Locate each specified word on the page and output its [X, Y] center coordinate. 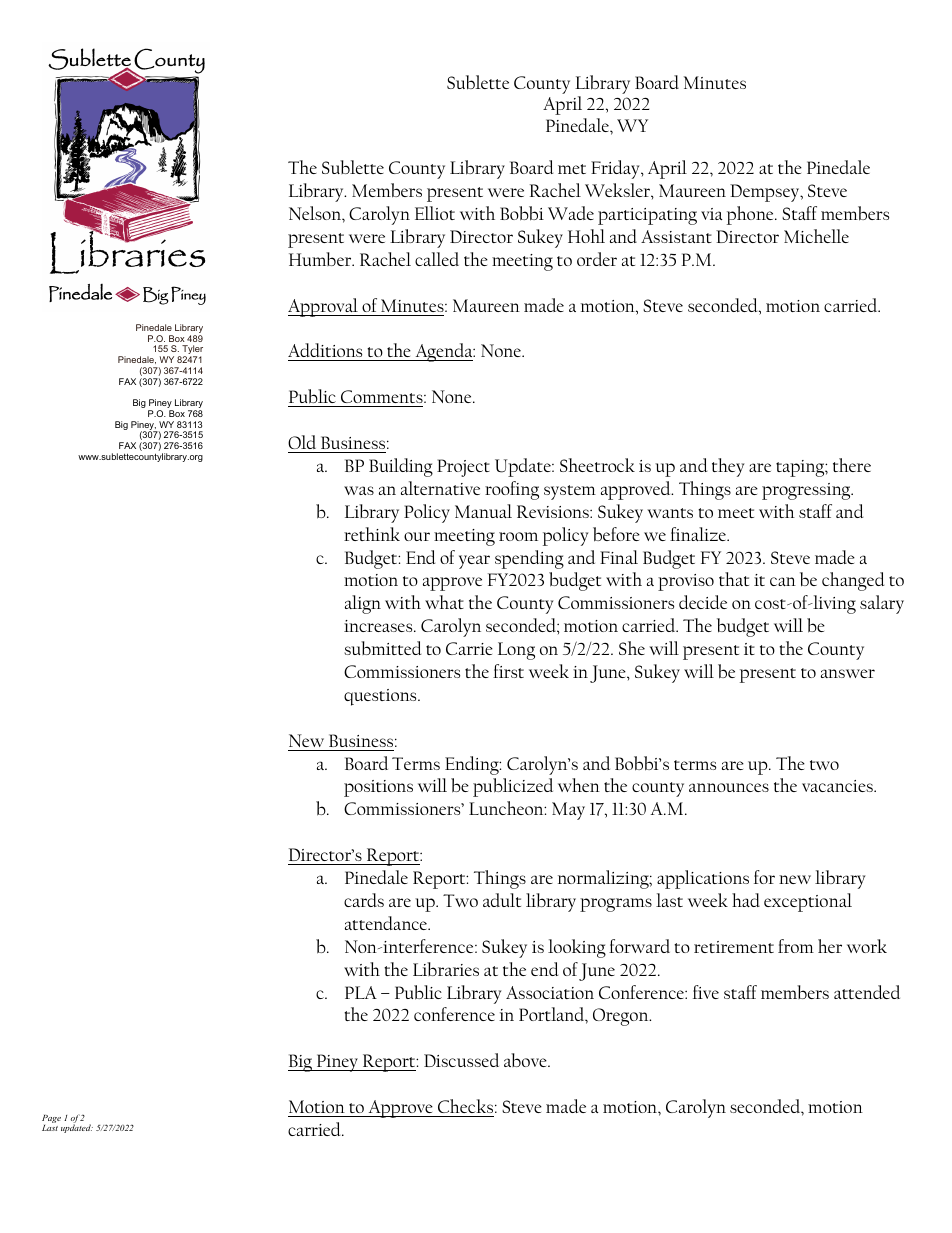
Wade [571, 213]
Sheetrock [597, 465]
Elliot [435, 213]
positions [378, 788]
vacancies [838, 786]
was [359, 490]
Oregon [622, 1017]
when [579, 785]
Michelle [816, 236]
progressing [807, 491]
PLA [361, 992]
